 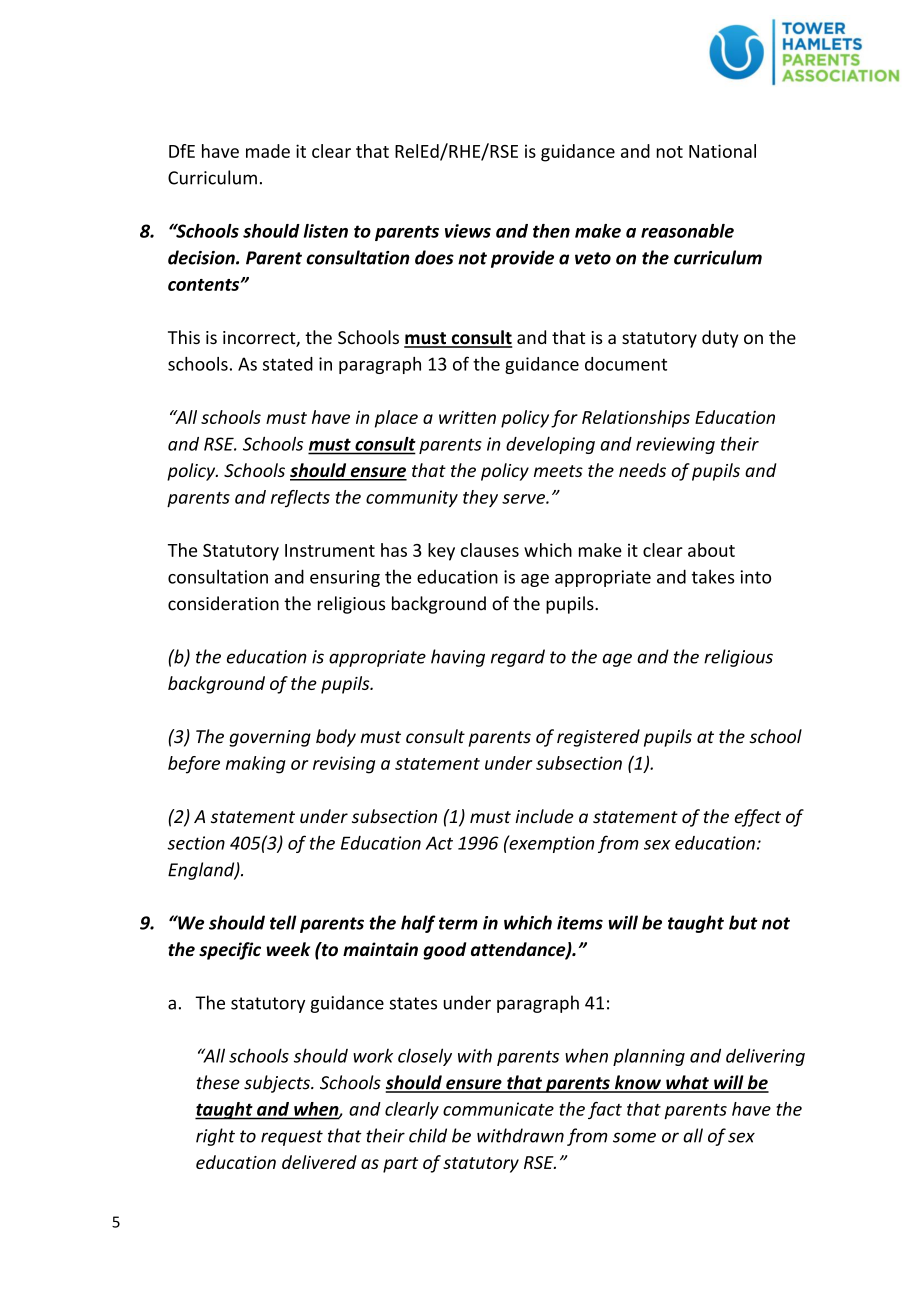 I want to click on takes, so click(x=713, y=576).
